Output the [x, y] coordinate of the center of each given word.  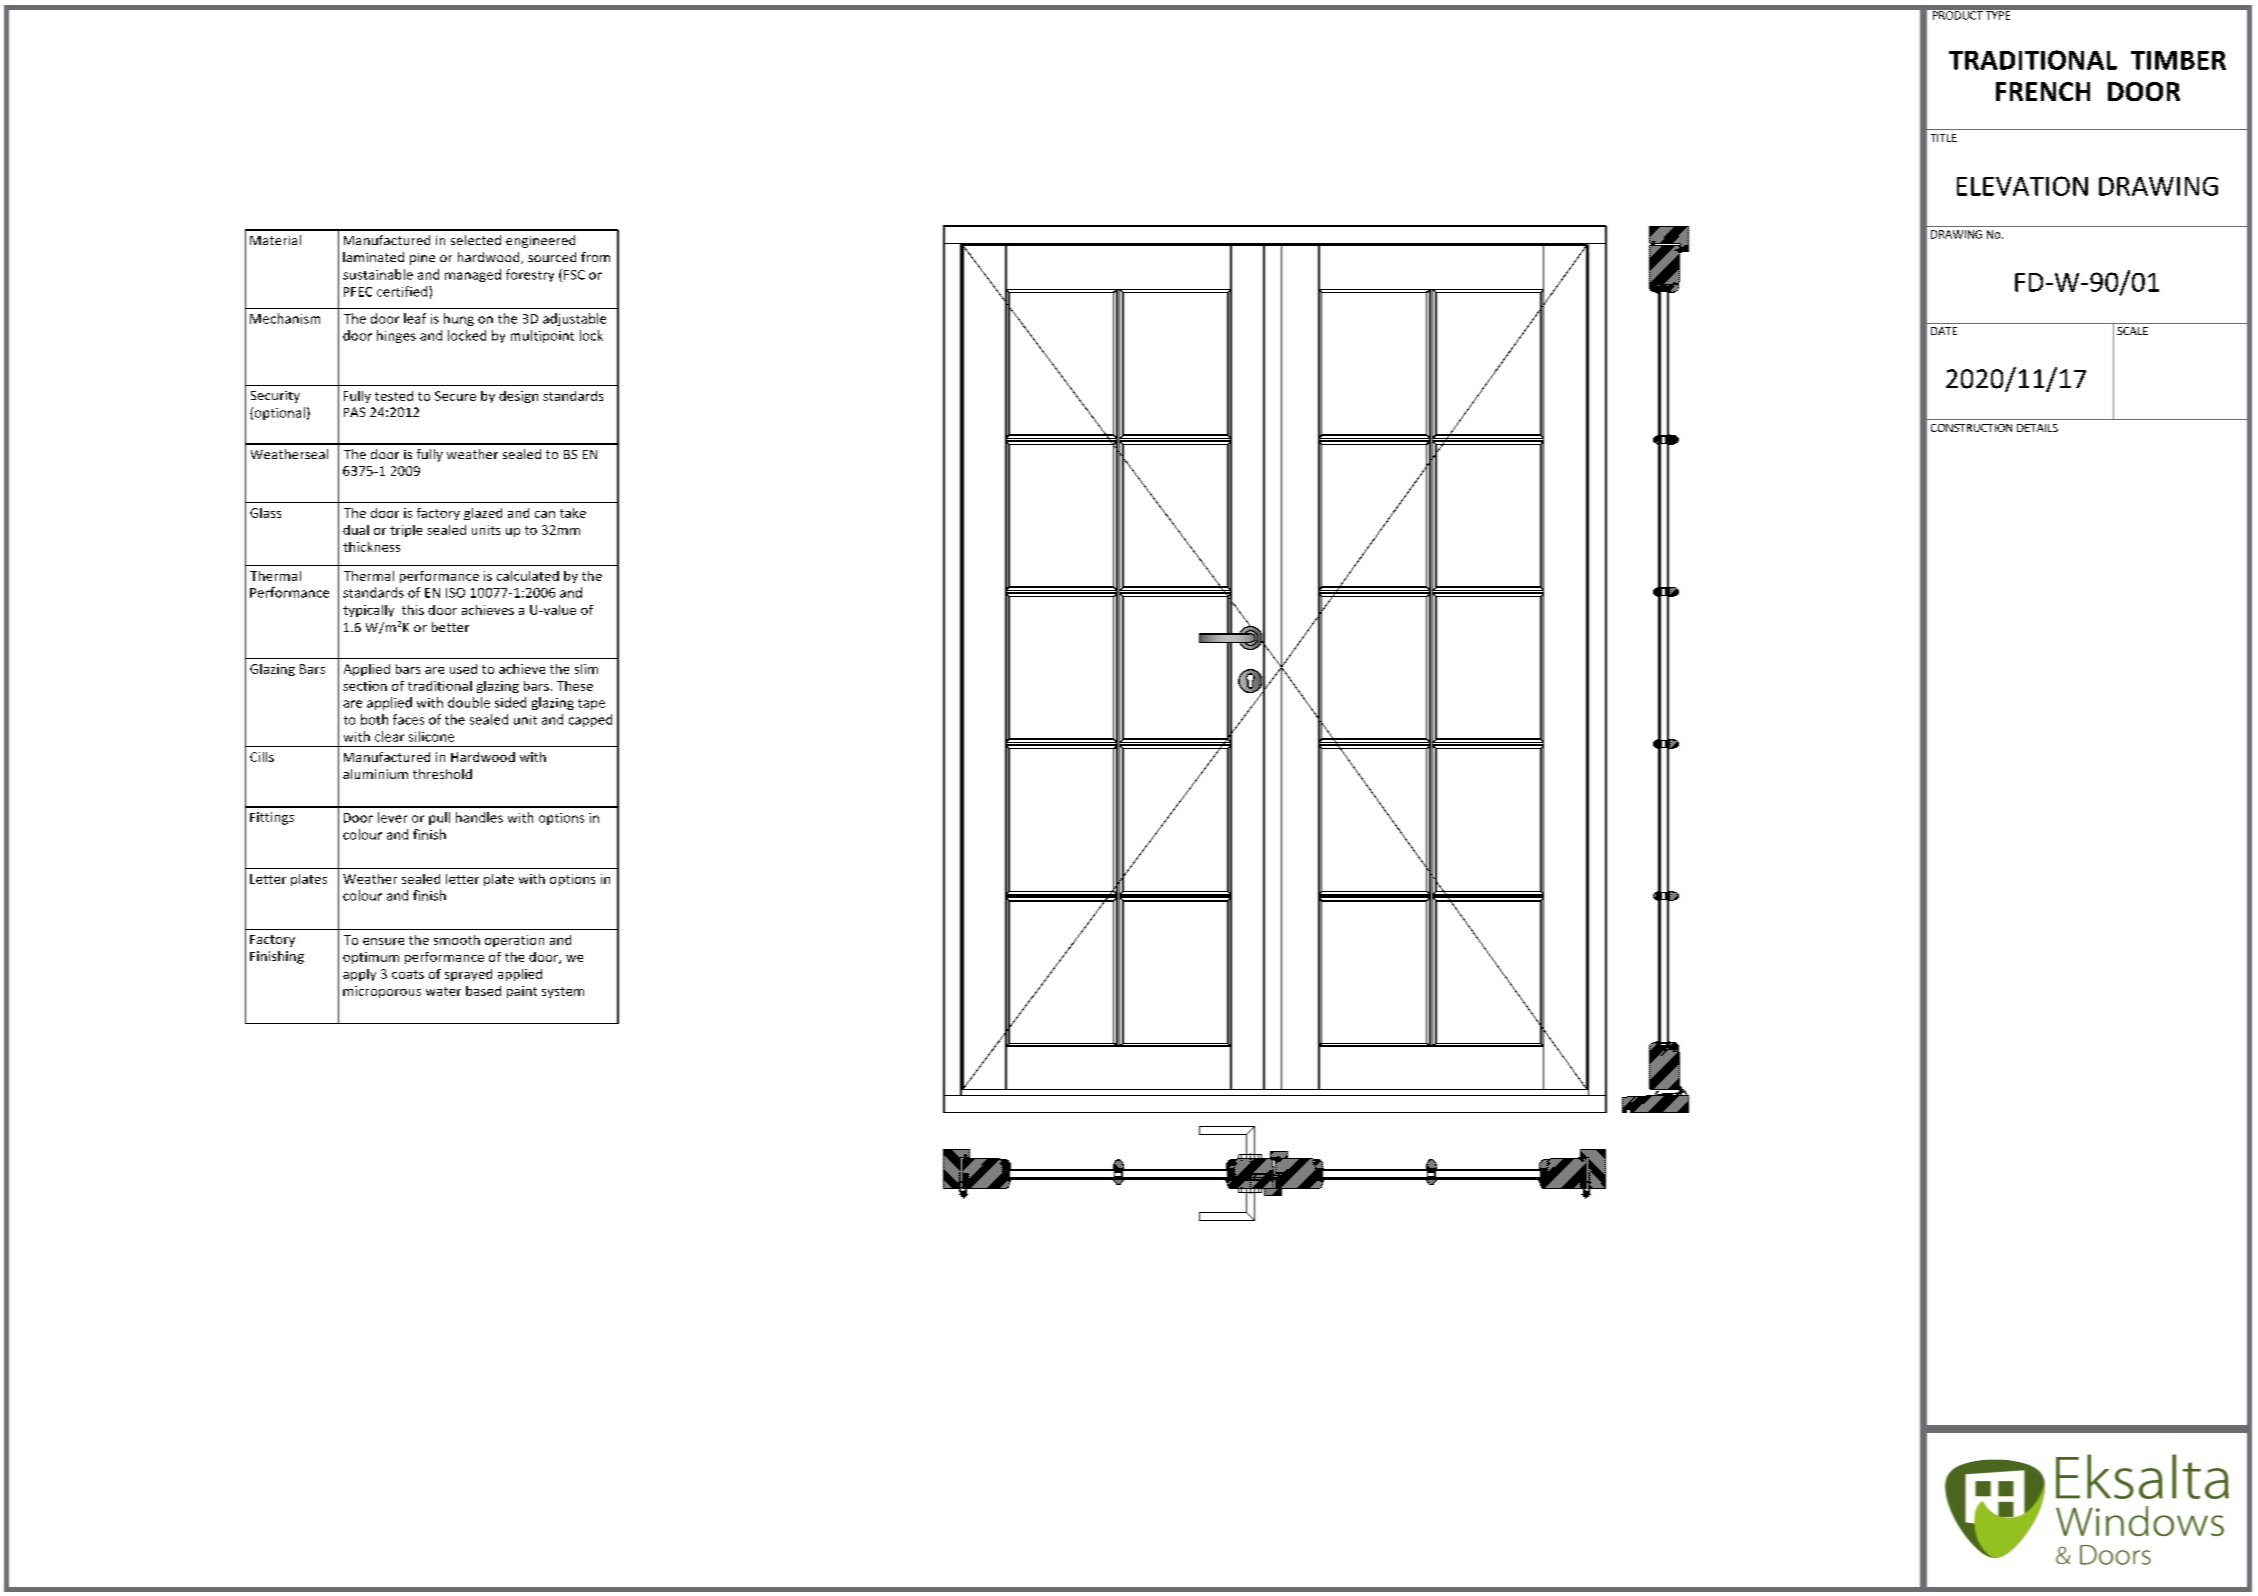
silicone [431, 736]
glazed [483, 514]
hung [459, 319]
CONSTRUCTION [1971, 428]
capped [590, 720]
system [563, 992]
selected [476, 240]
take [573, 513]
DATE [1944, 331]
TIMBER [2178, 60]
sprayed [468, 975]
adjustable [574, 319]
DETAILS [2037, 428]
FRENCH [2043, 91]
